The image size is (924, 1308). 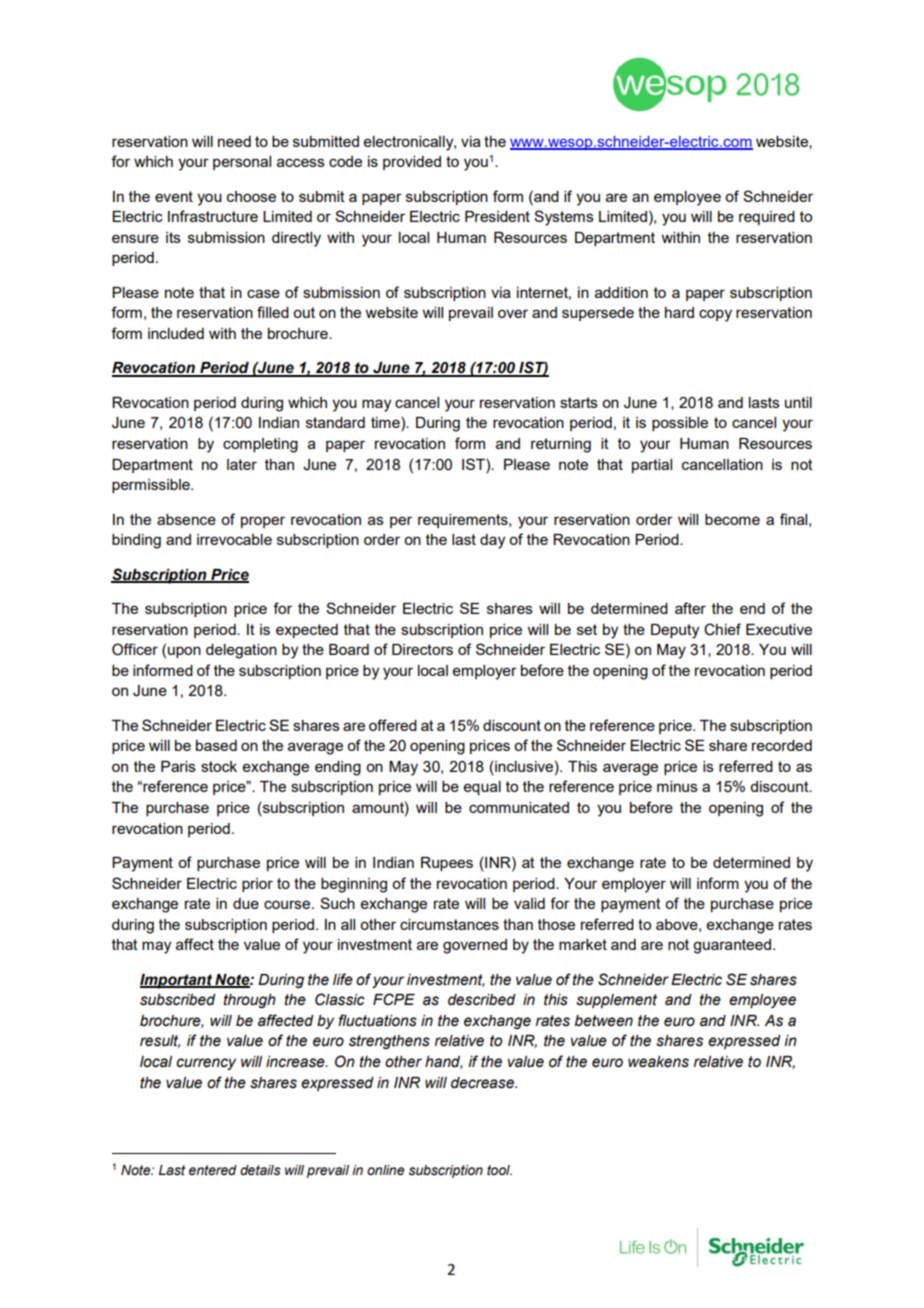 I want to click on Chief, so click(x=722, y=629).
